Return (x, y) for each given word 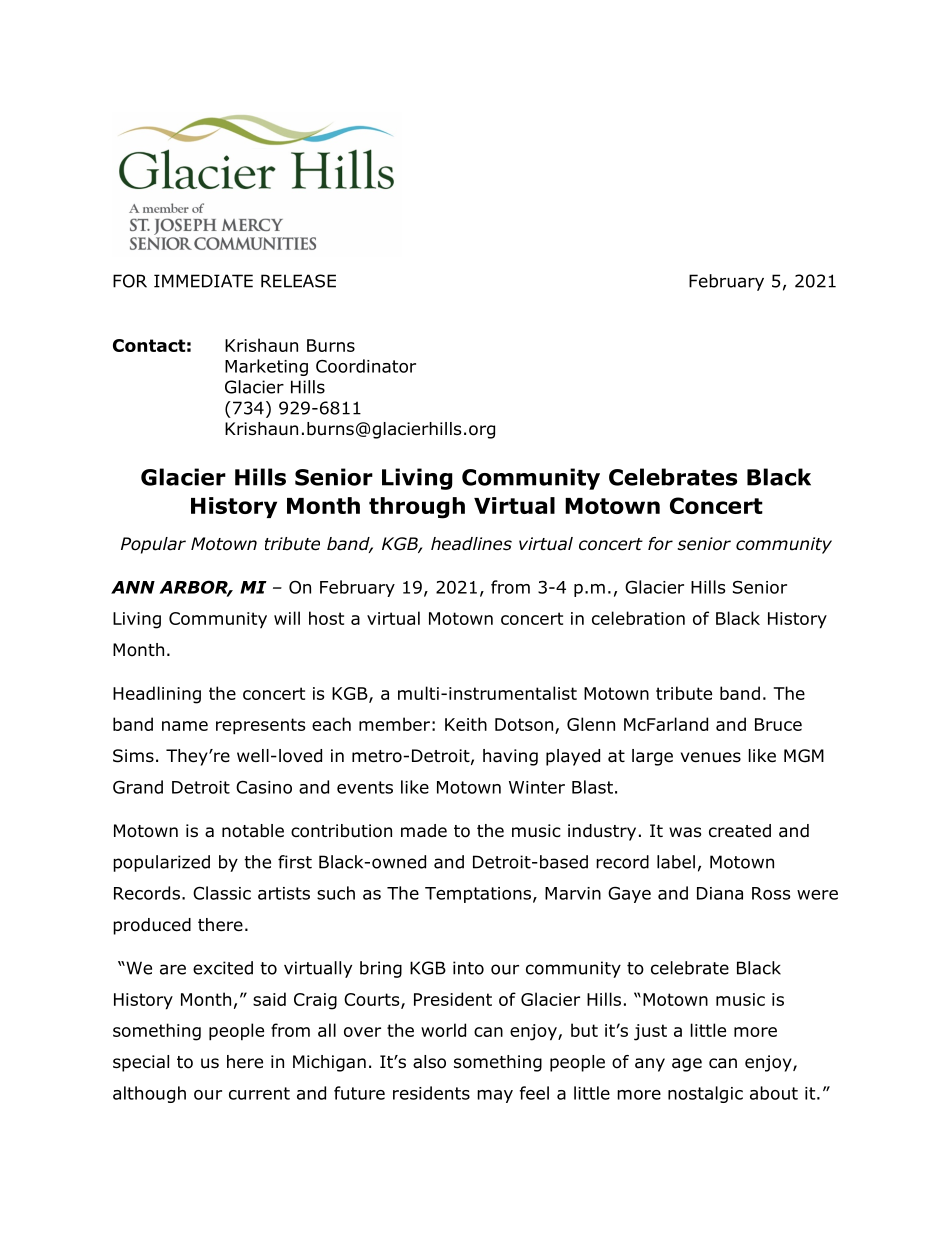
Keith (466, 724)
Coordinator (366, 366)
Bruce (778, 724)
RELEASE (298, 281)
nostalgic (705, 1094)
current (259, 1093)
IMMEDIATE (203, 281)
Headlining (157, 695)
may (495, 1096)
